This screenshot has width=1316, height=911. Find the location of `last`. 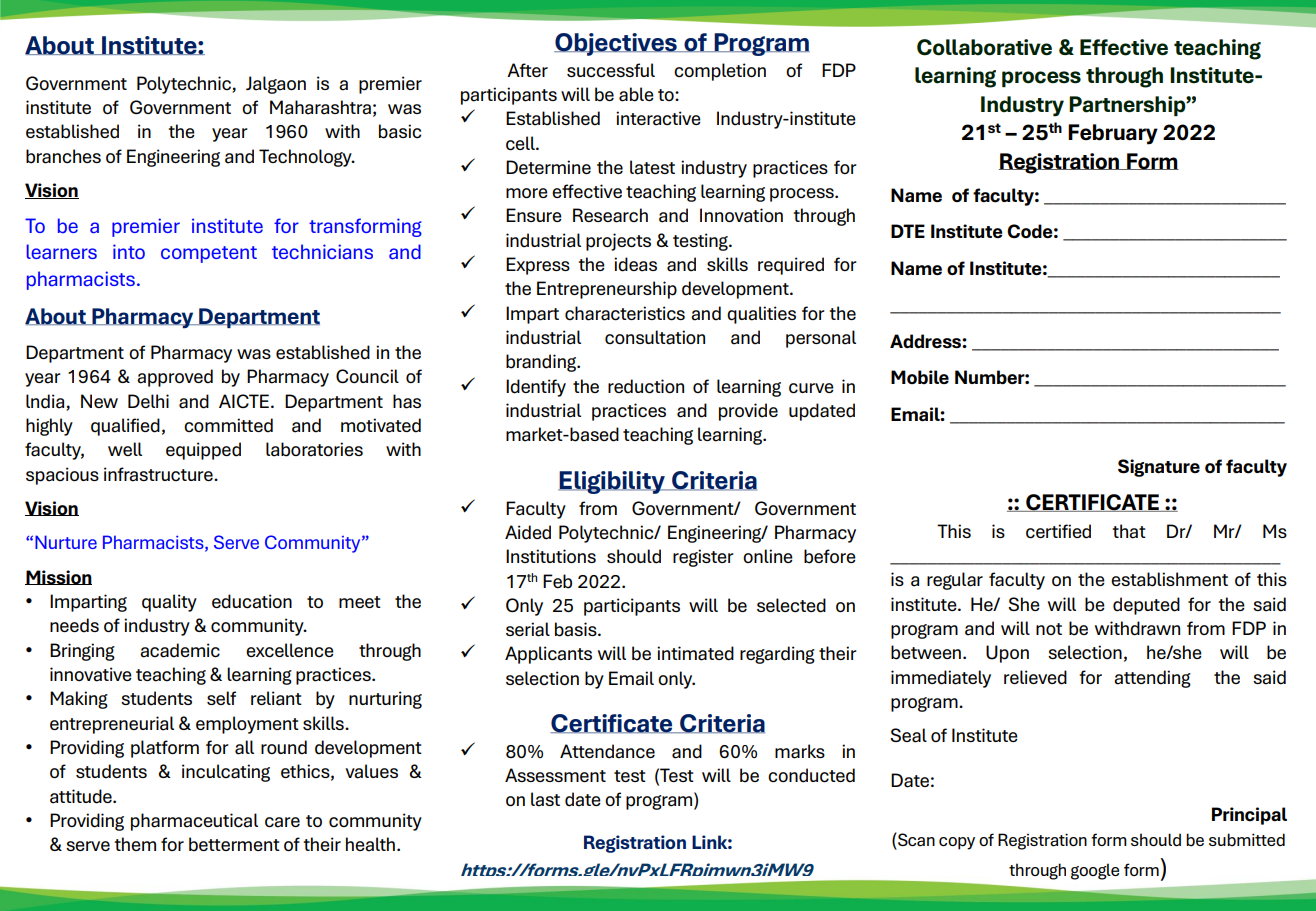

last is located at coordinates (545, 799).
